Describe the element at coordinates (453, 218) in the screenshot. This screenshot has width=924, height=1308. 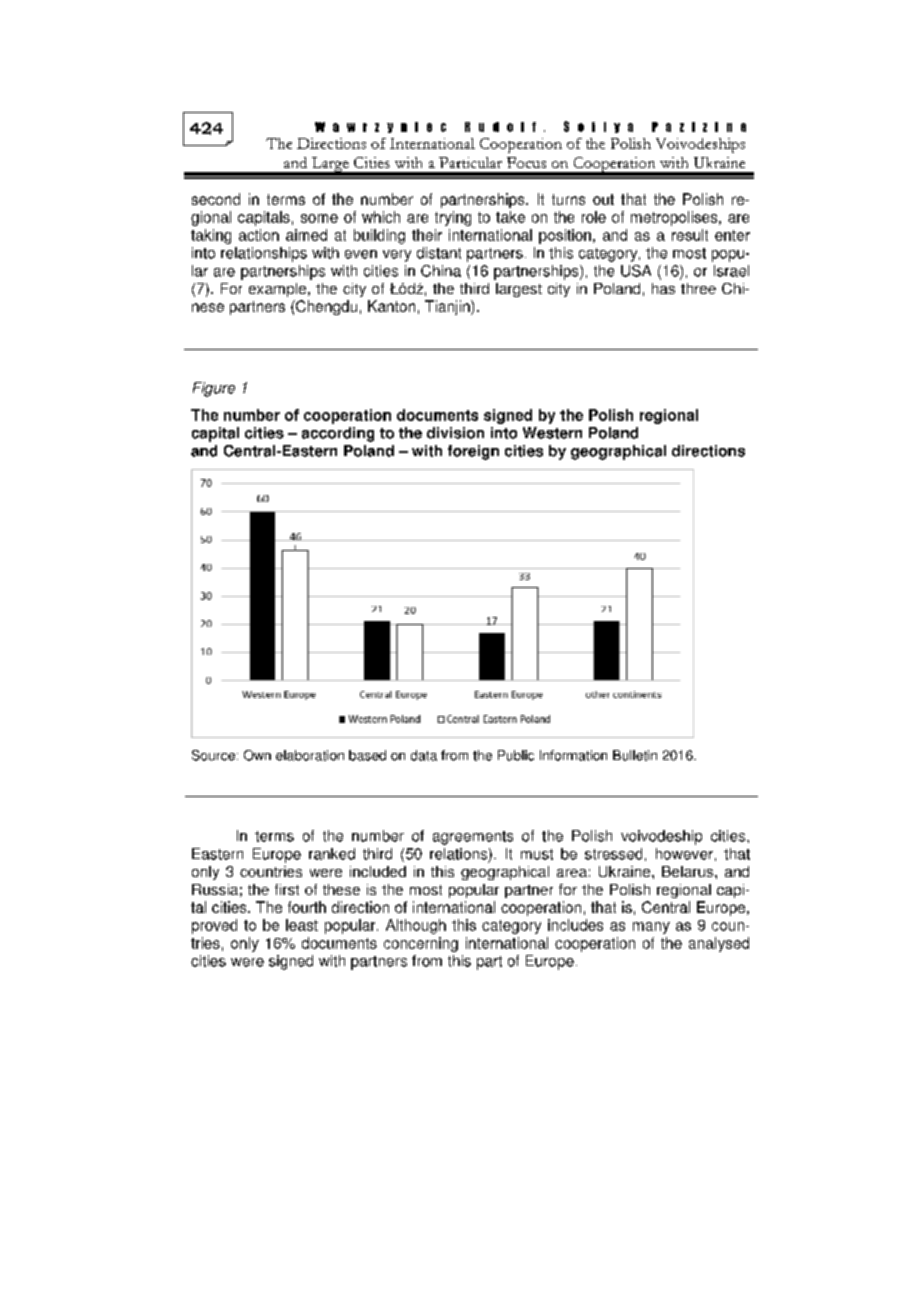
I see `trying` at that location.
